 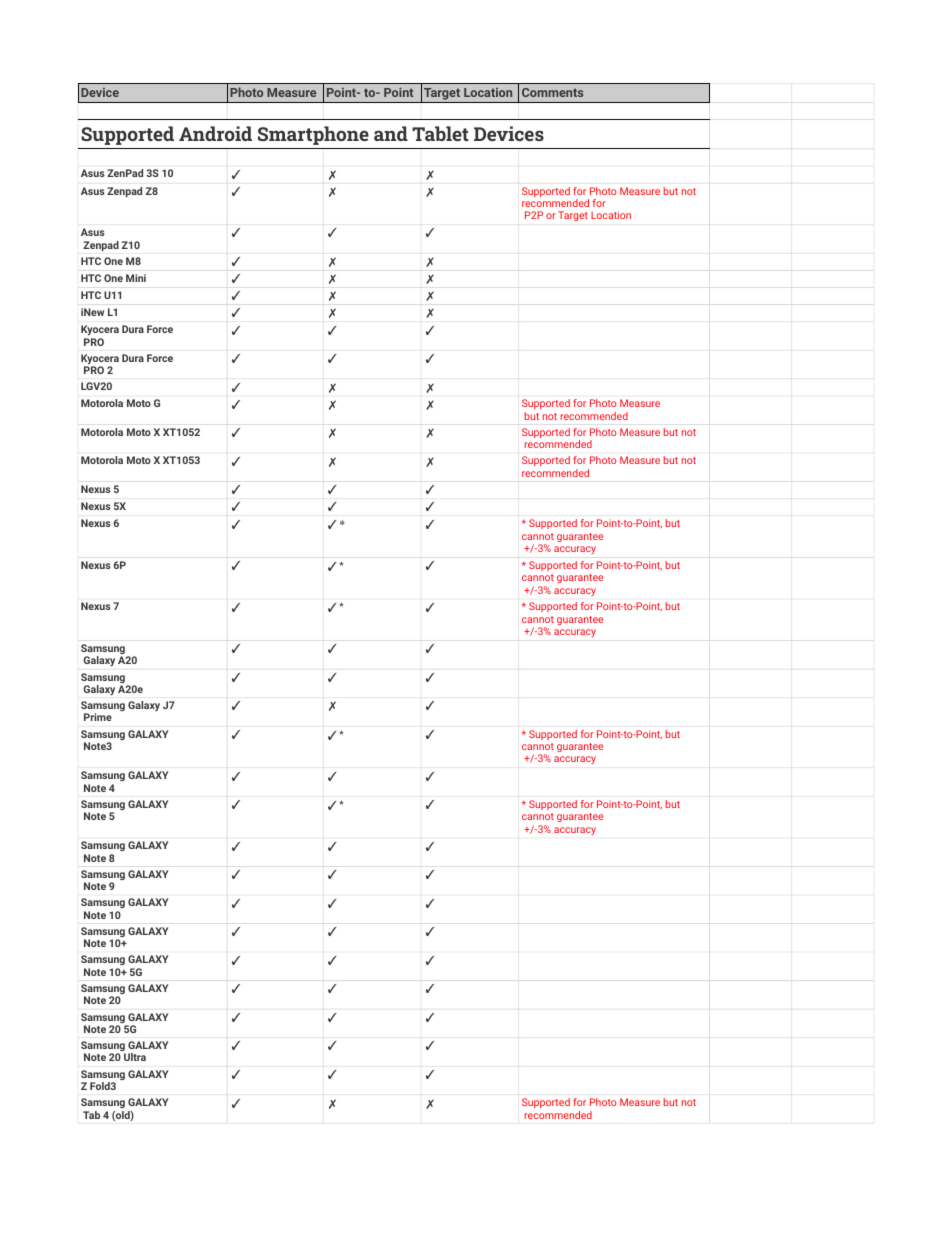 What do you see at coordinates (552, 92) in the image?
I see `Comments` at bounding box center [552, 92].
